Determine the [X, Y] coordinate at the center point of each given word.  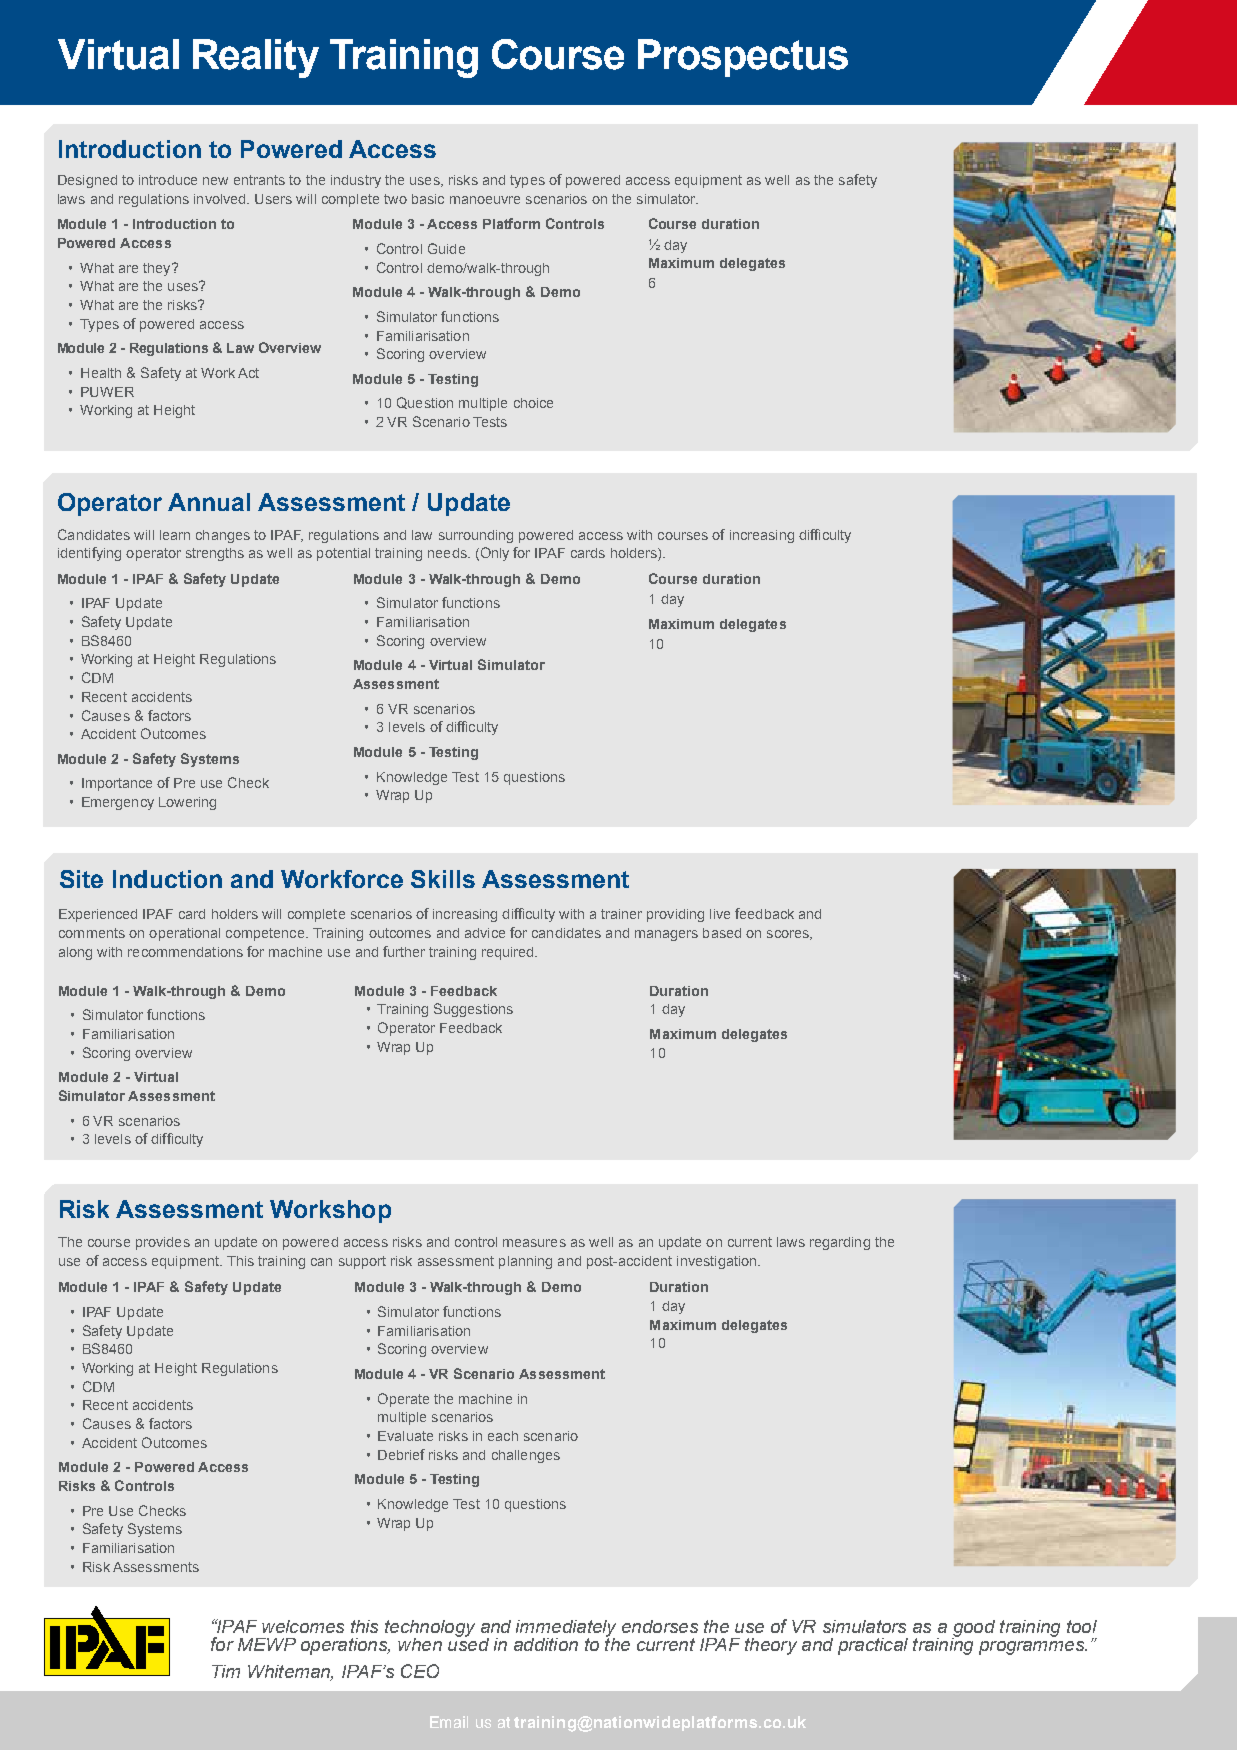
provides [163, 1243]
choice [533, 403]
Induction [167, 879]
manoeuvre [485, 200]
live [720, 914]
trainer [621, 914]
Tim [226, 1671]
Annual [209, 502]
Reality [256, 58]
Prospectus [743, 58]
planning [525, 1262]
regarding [840, 1243]
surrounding [476, 536]
